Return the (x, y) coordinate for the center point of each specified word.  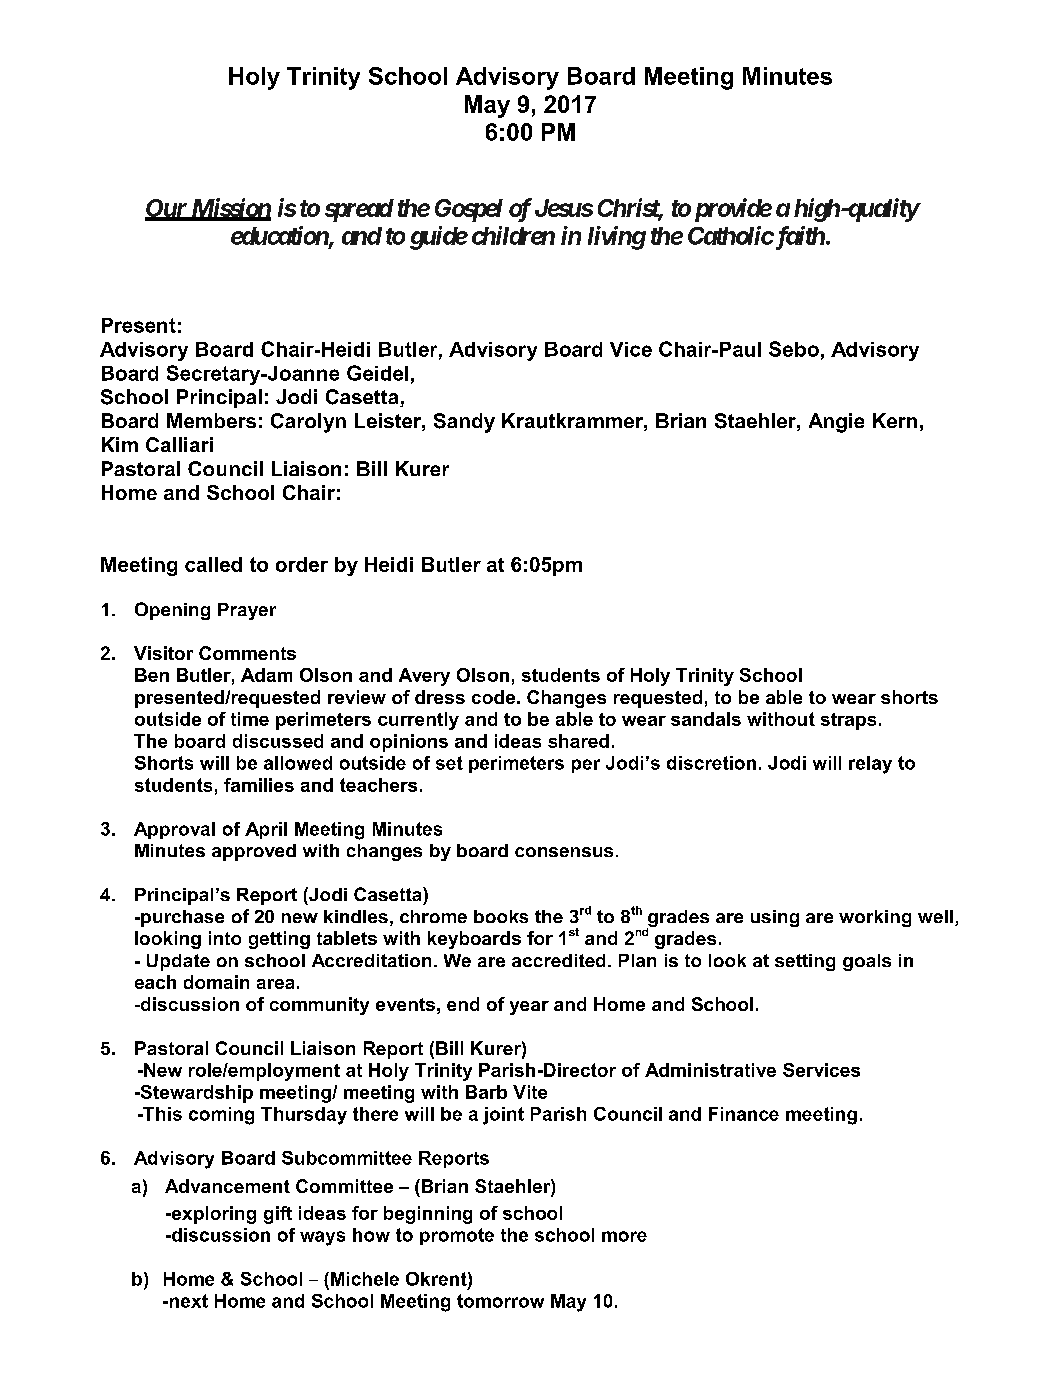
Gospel (469, 210)
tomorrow (500, 1301)
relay (870, 765)
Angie (836, 423)
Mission (230, 209)
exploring (212, 1215)
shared (578, 741)
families (259, 785)
